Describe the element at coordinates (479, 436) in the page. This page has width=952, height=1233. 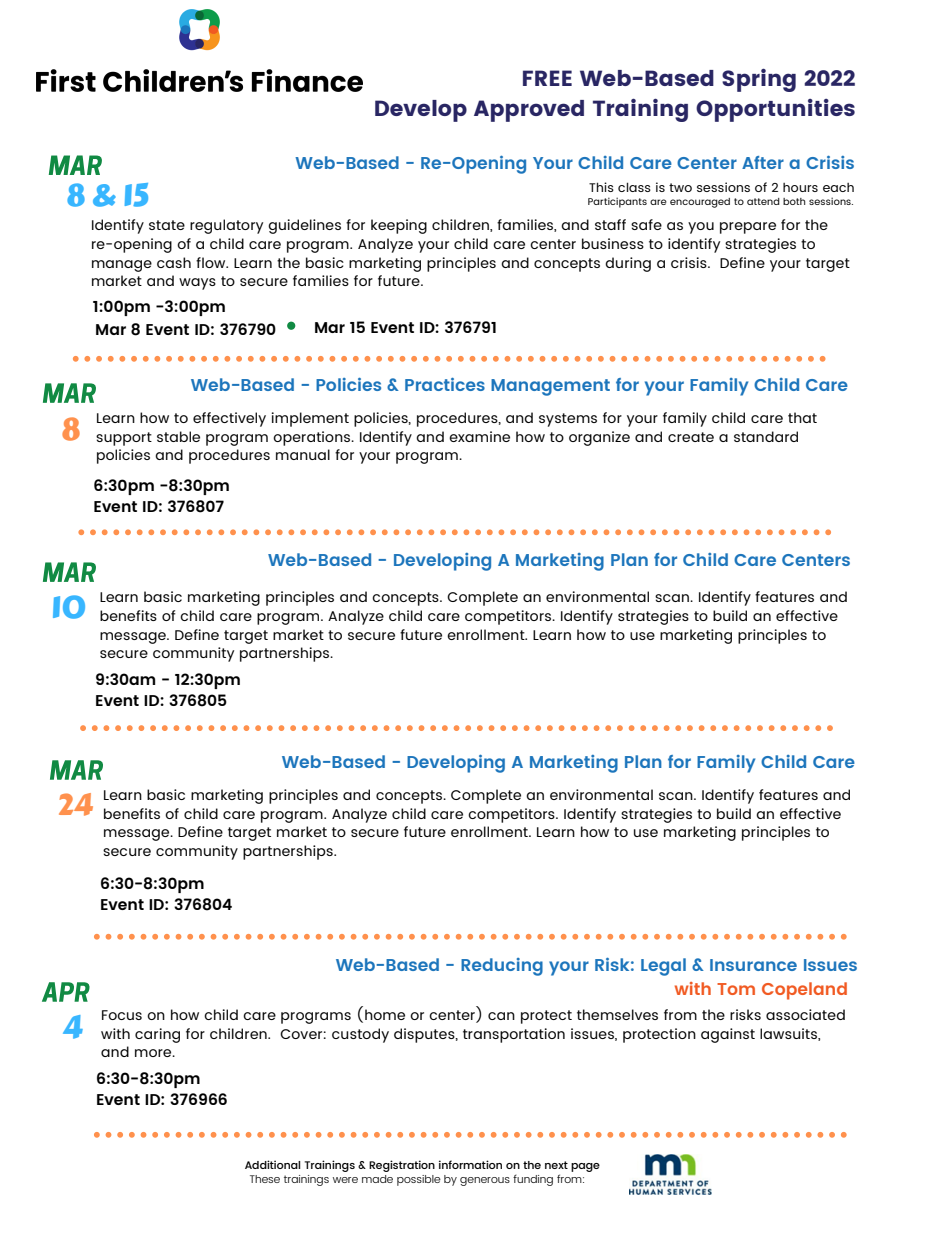
I see `examine` at that location.
